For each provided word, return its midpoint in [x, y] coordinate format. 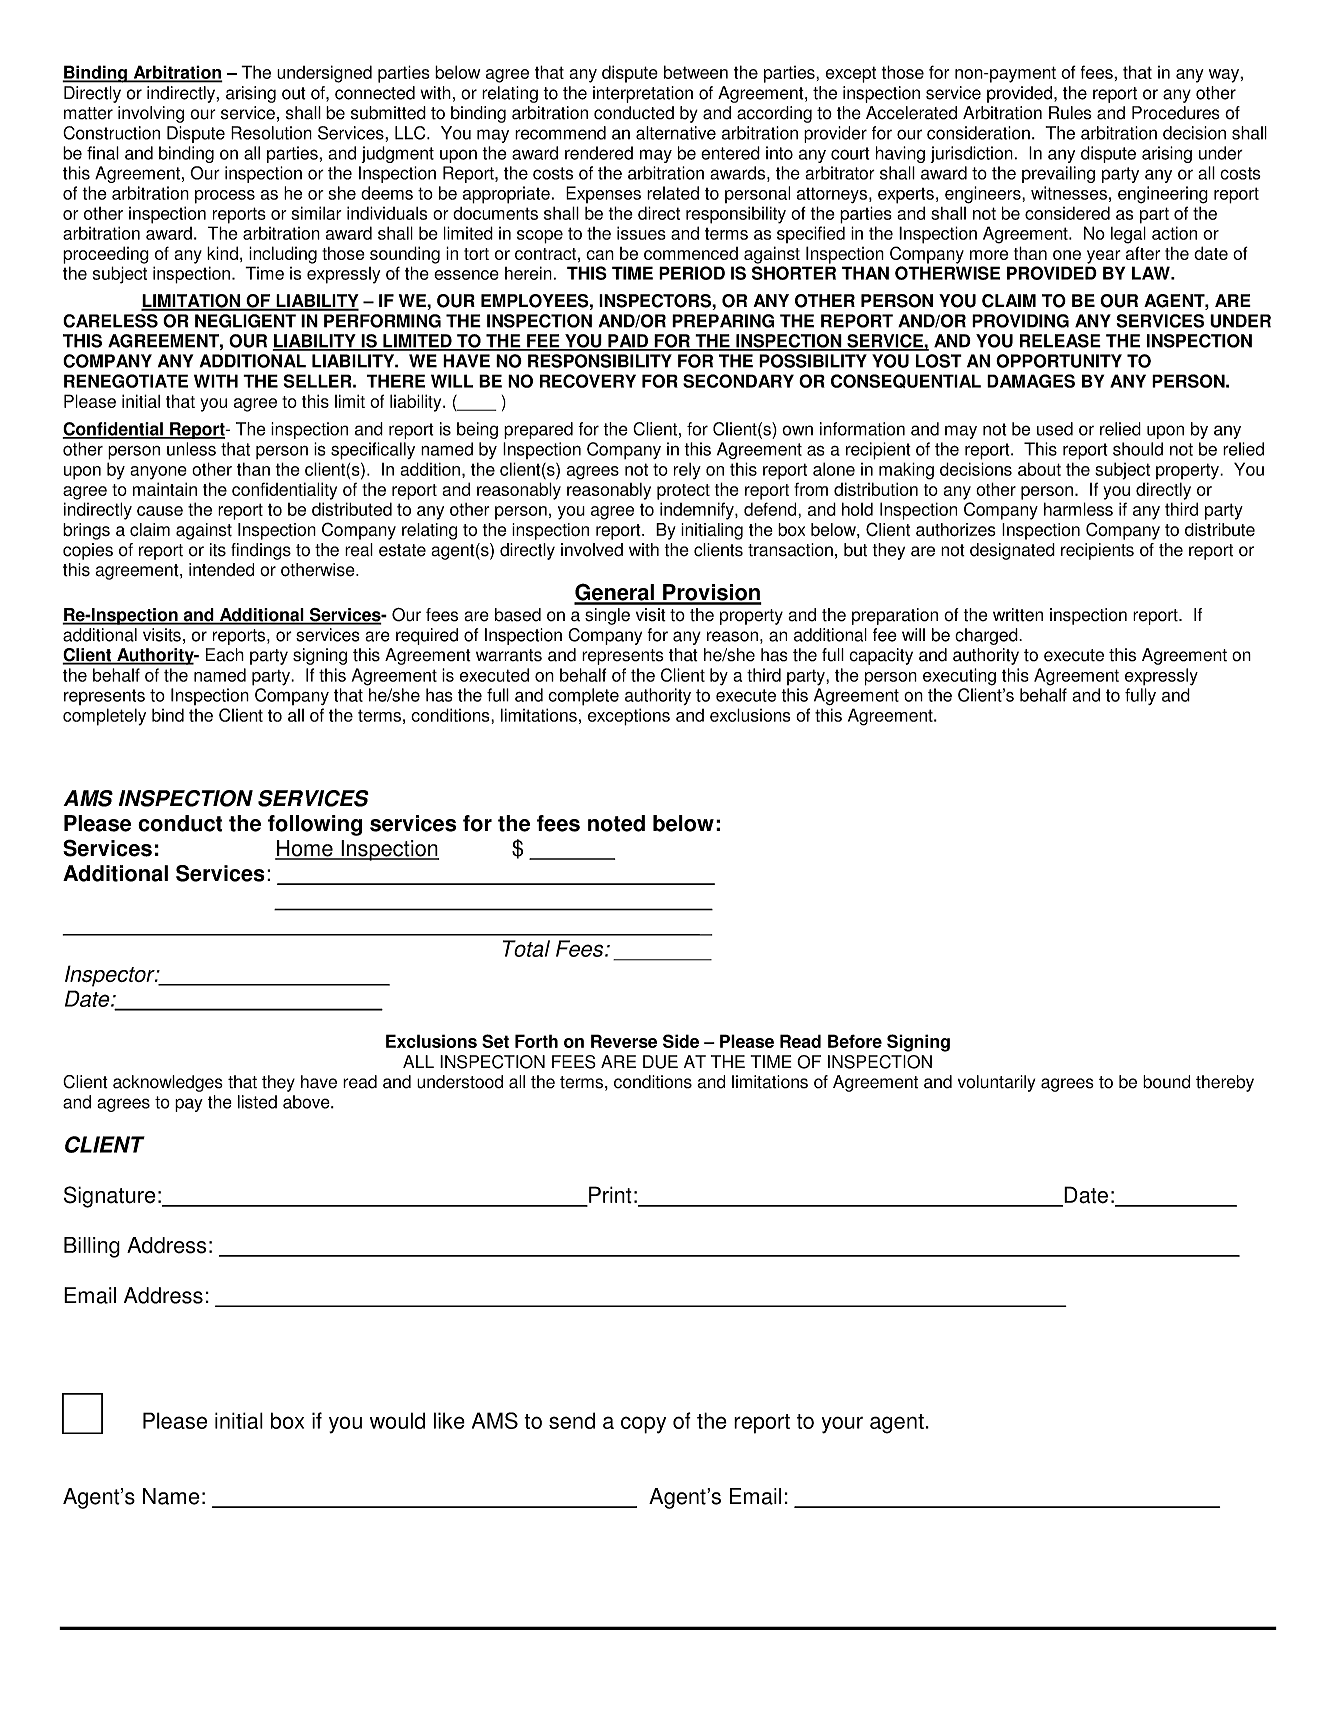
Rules [1070, 113]
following [315, 825]
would [397, 1420]
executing [959, 677]
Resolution [271, 133]
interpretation [643, 94]
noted [616, 823]
